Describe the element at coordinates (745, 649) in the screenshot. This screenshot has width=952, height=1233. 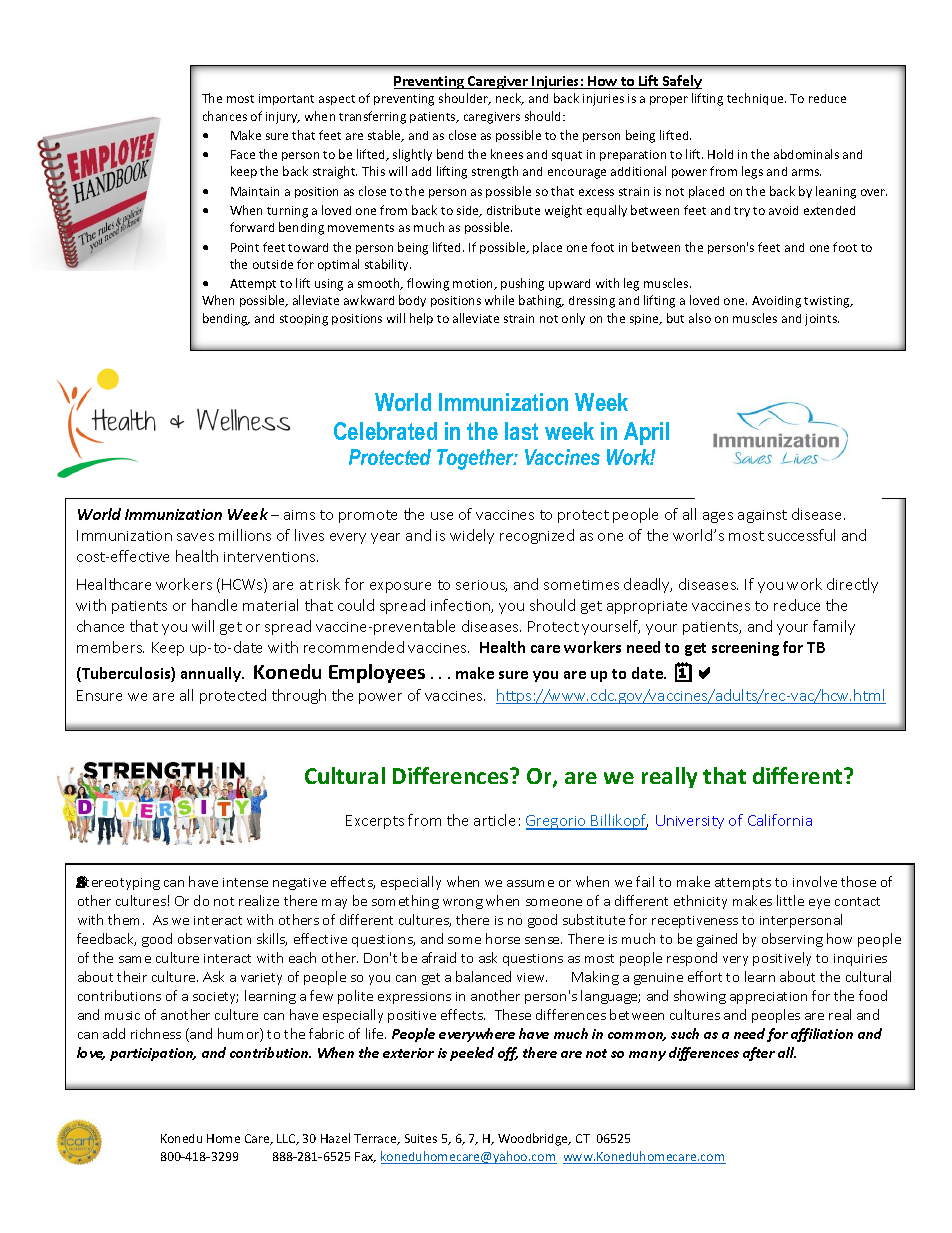
I see `screening` at that location.
